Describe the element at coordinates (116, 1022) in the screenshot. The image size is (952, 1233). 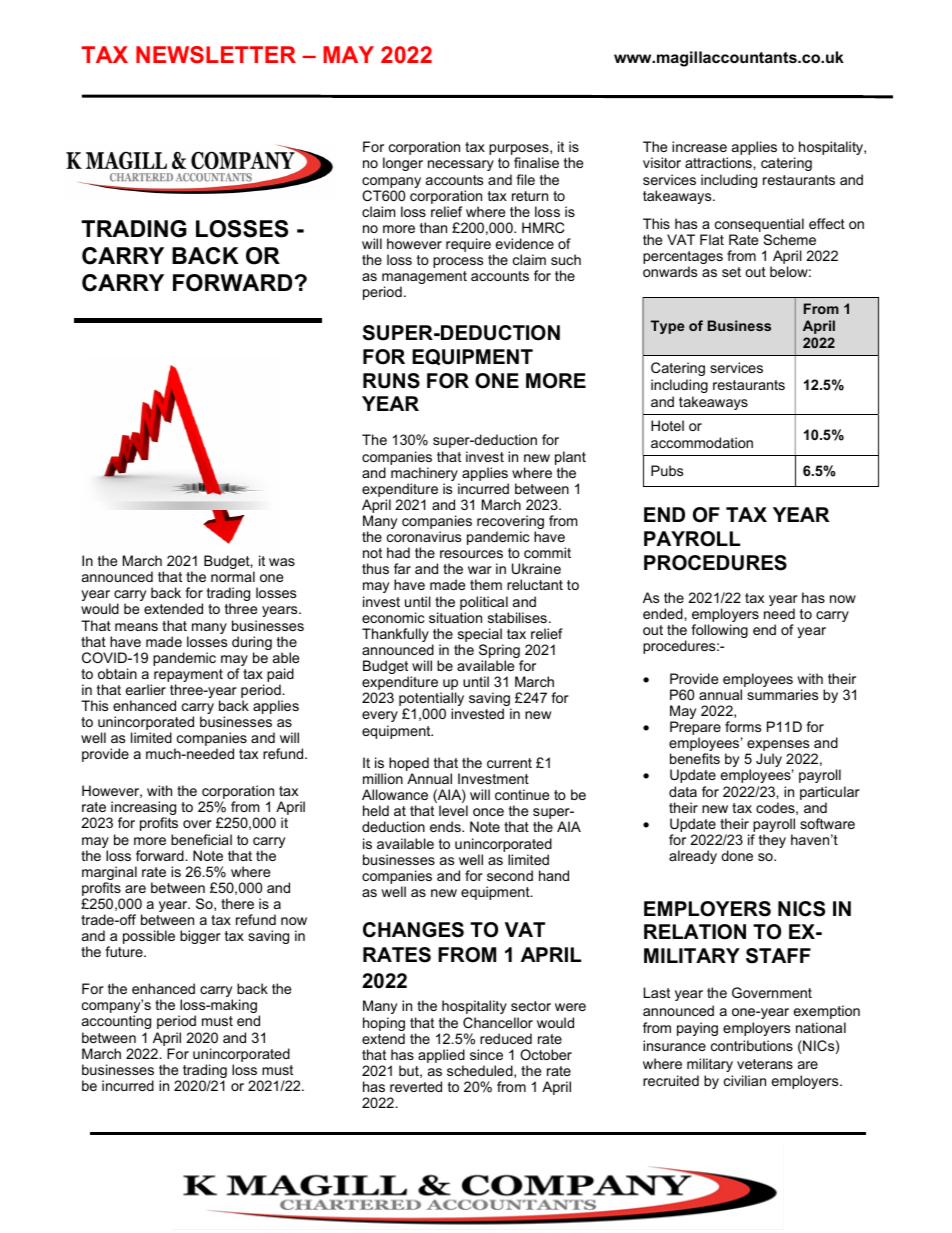
I see `accounting` at that location.
